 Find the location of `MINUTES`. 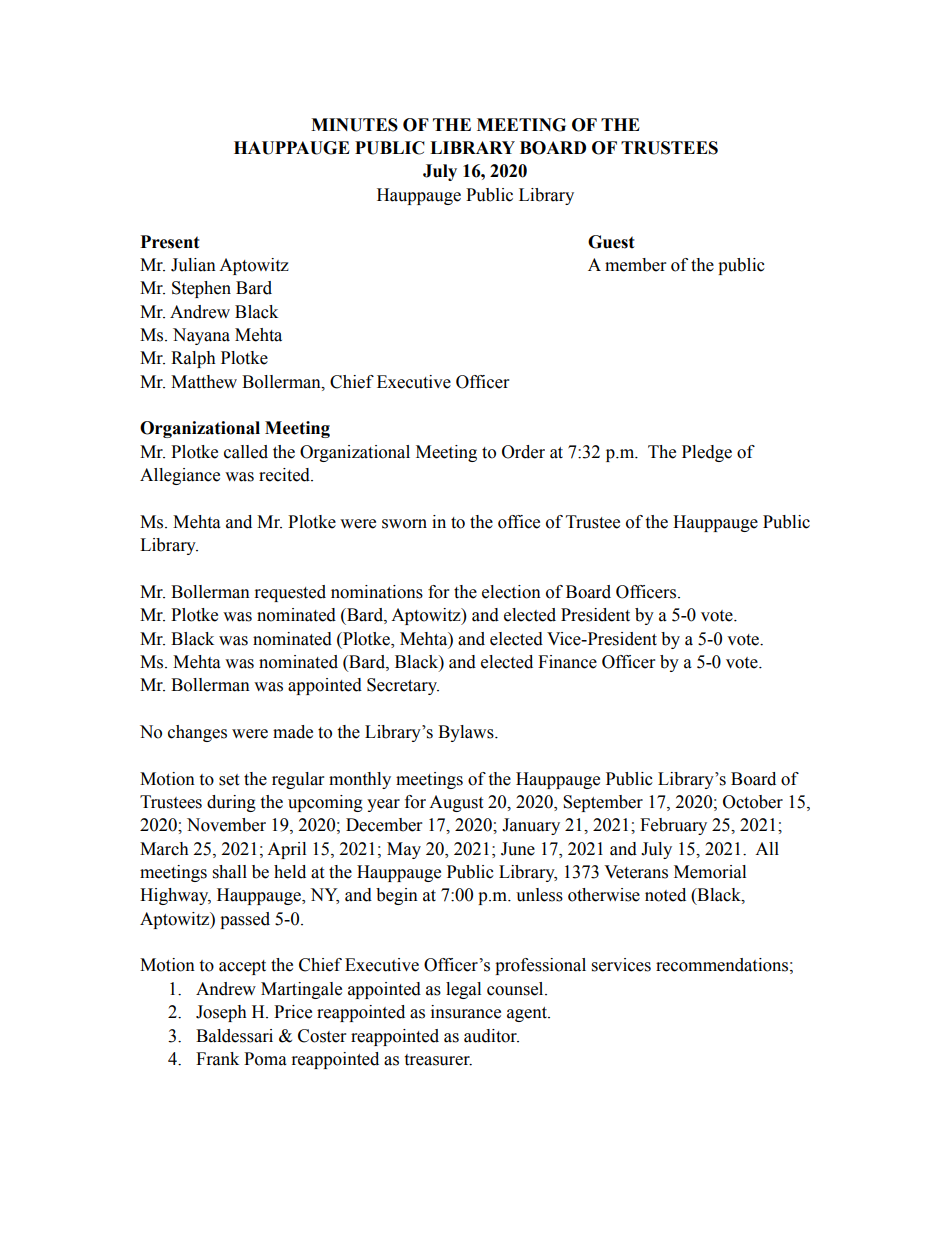

MINUTES is located at coordinates (354, 125).
